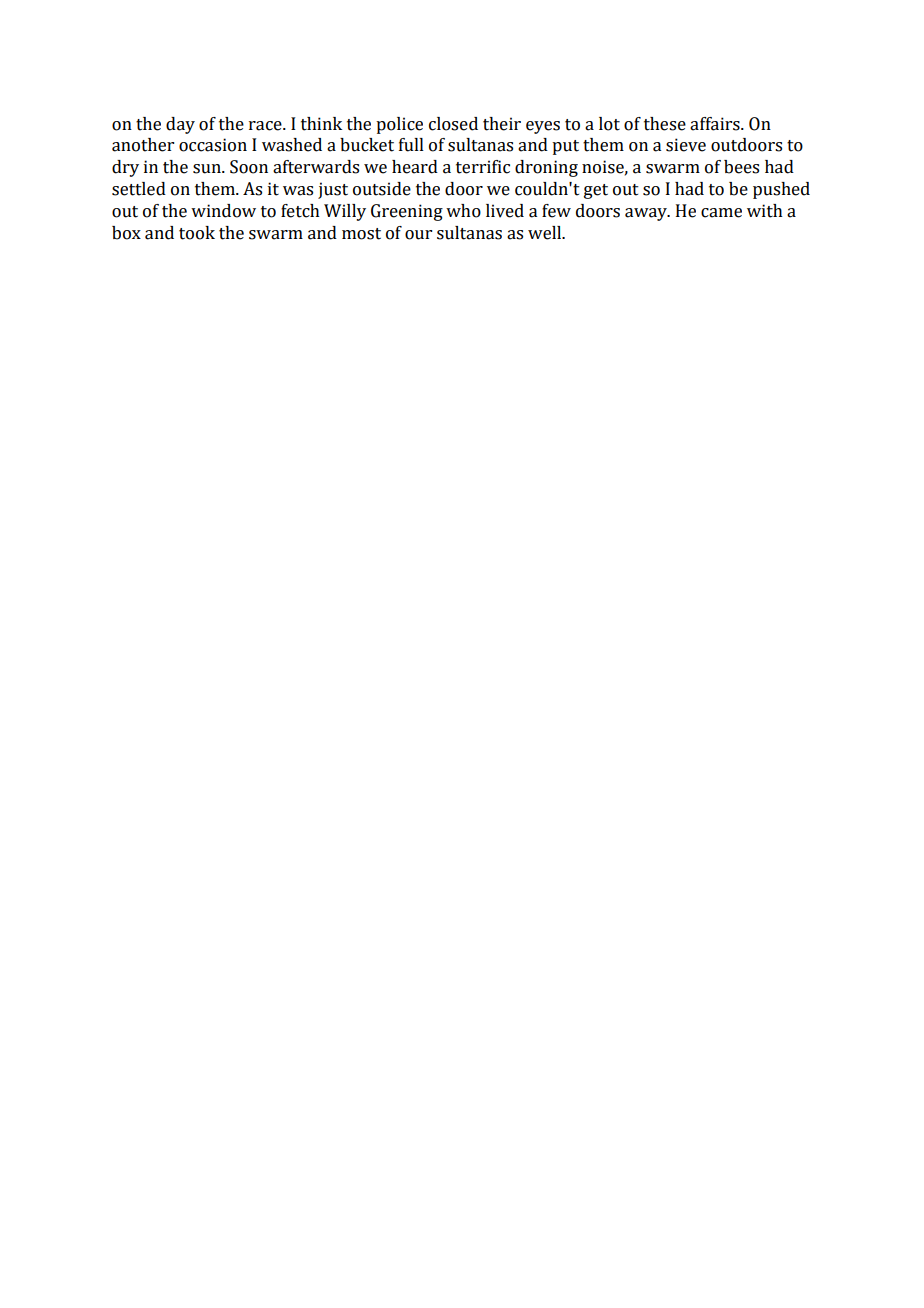  What do you see at coordinates (382, 189) in the image?
I see `outside` at bounding box center [382, 189].
